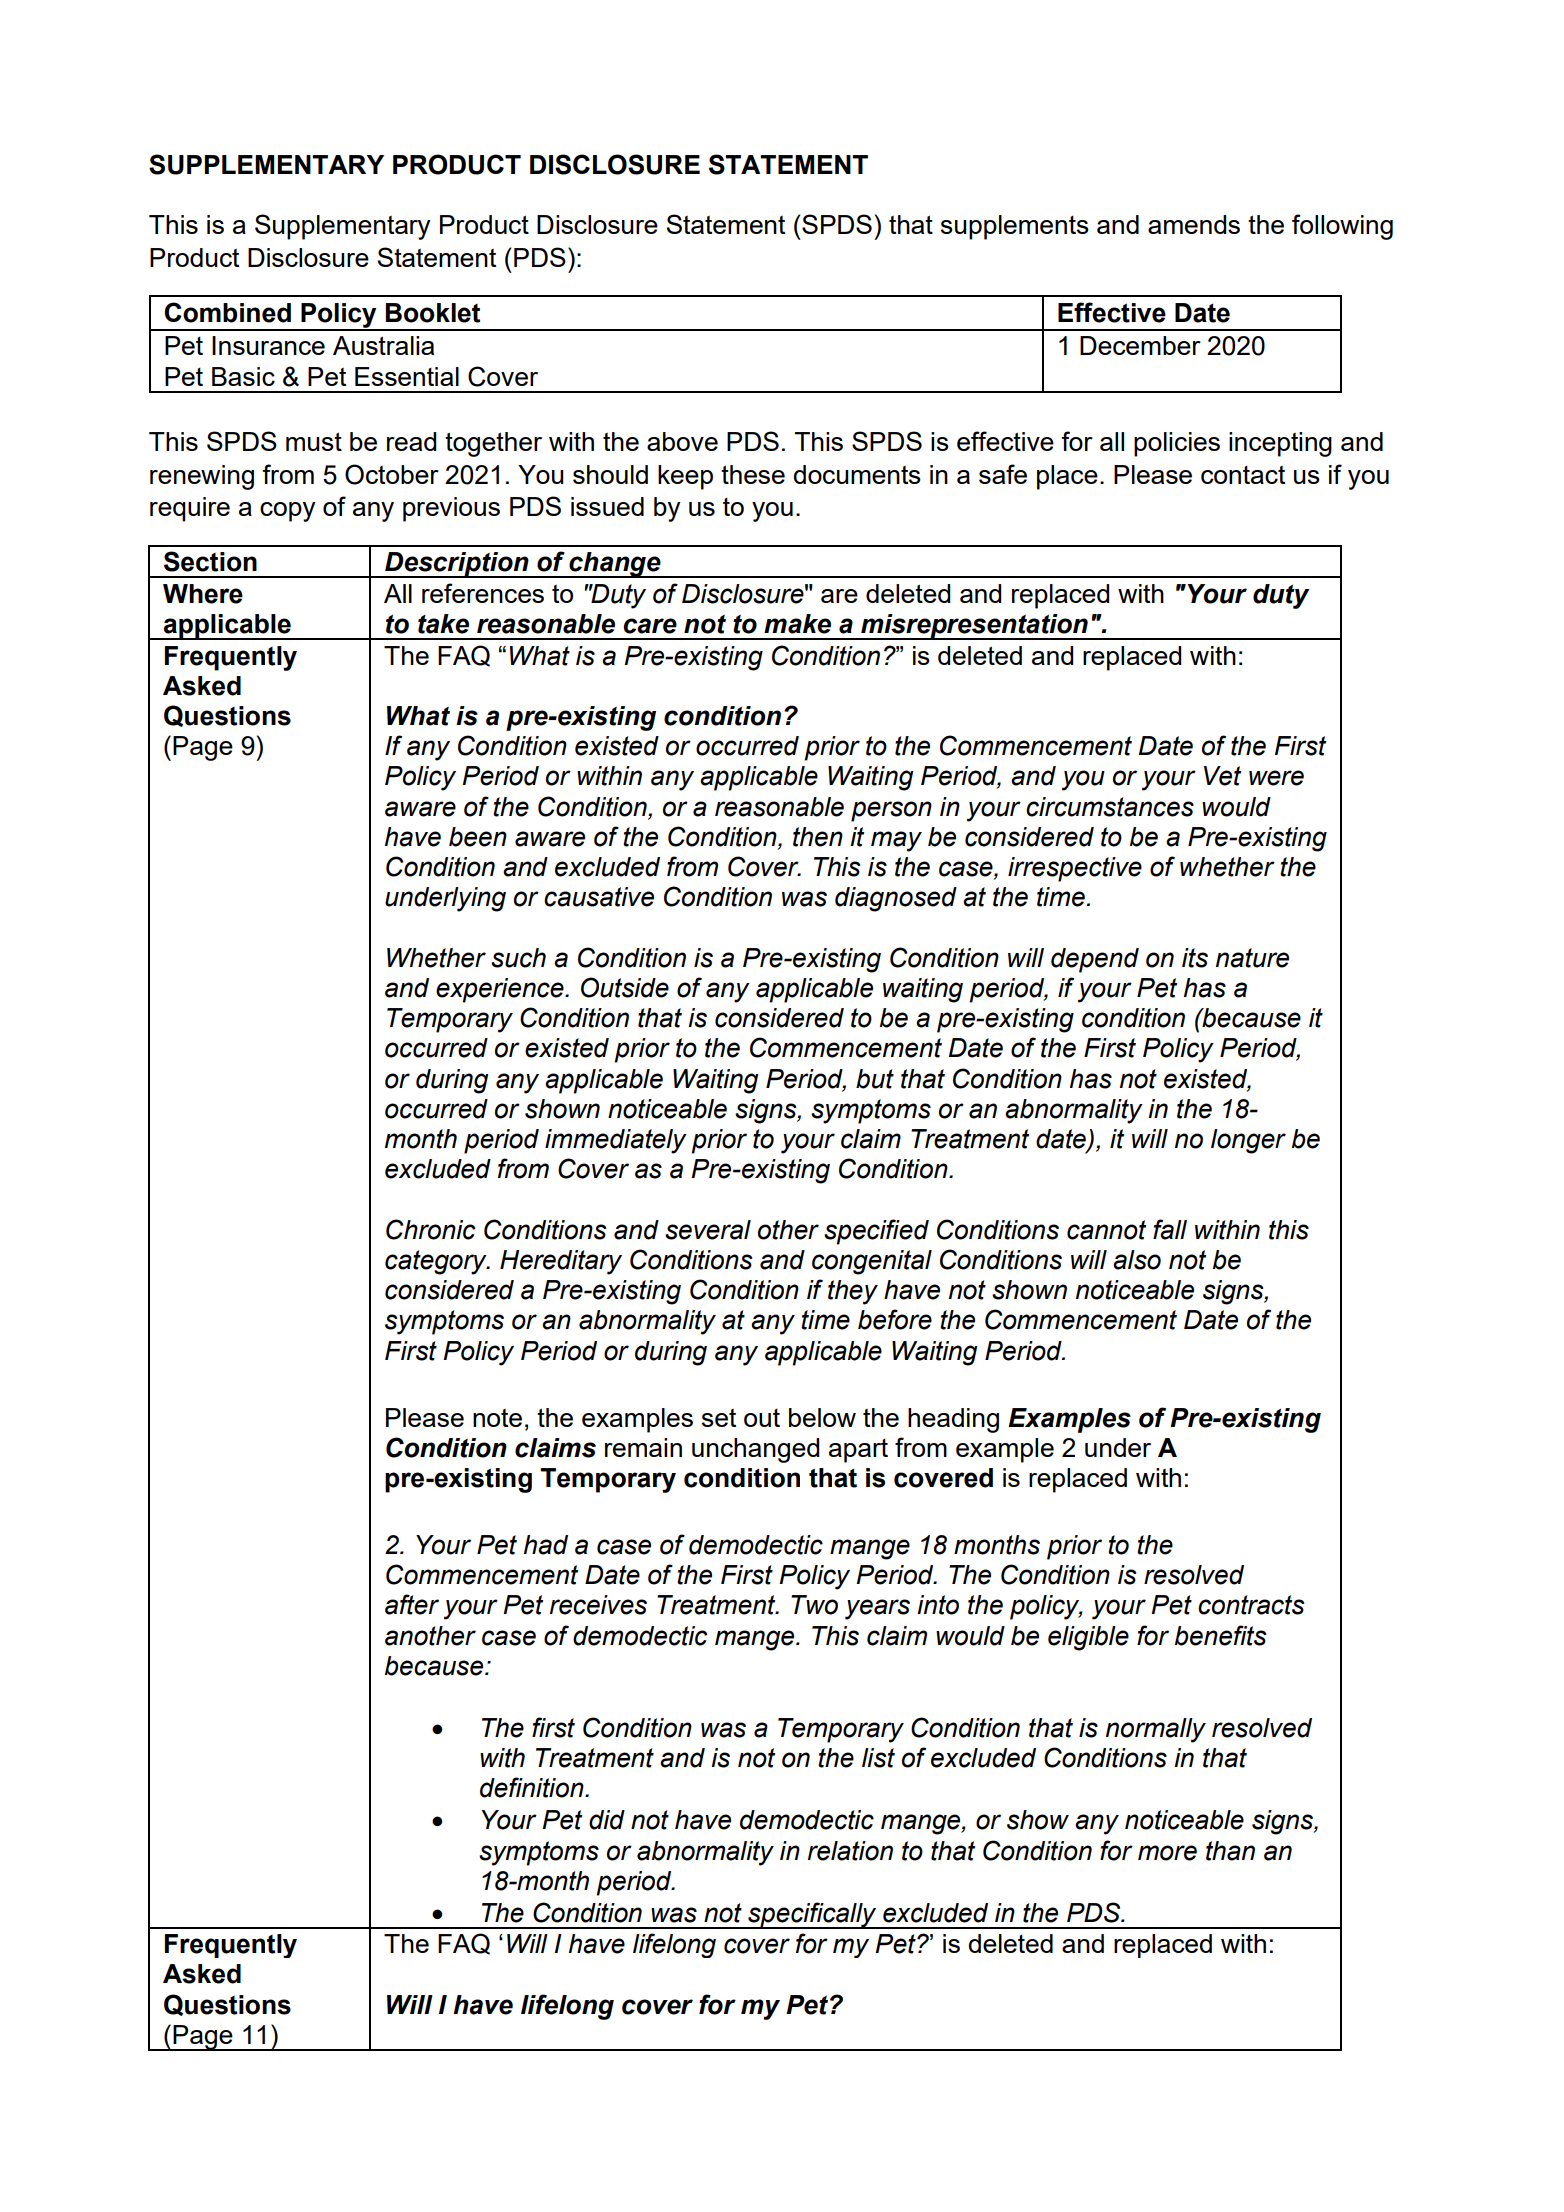 The image size is (1564, 2212). Describe the element at coordinates (1194, 224) in the screenshot. I see `amends` at that location.
